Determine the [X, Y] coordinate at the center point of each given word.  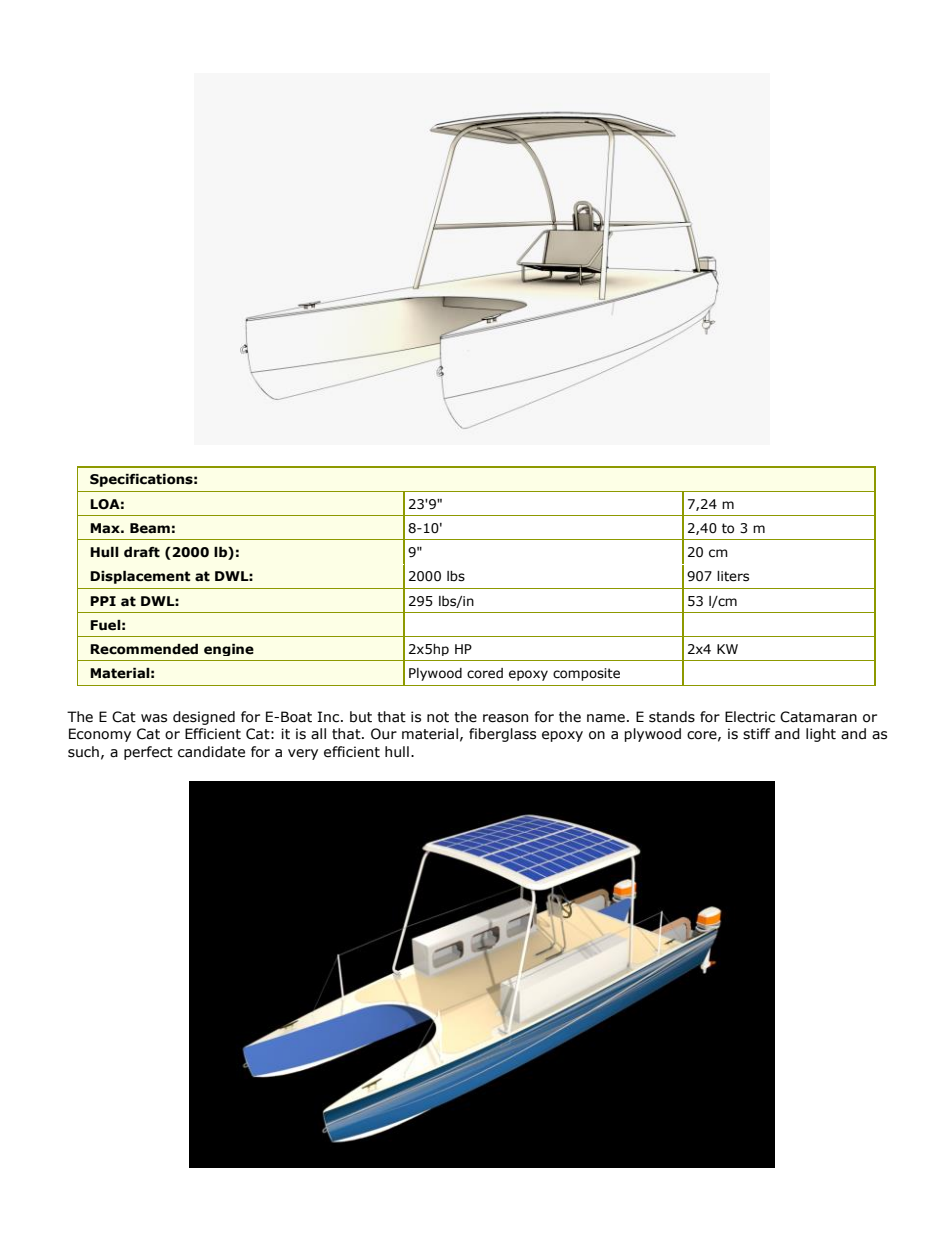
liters [733, 576]
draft [142, 552]
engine [229, 650]
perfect [148, 753]
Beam [150, 528]
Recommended [144, 649]
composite [586, 674]
